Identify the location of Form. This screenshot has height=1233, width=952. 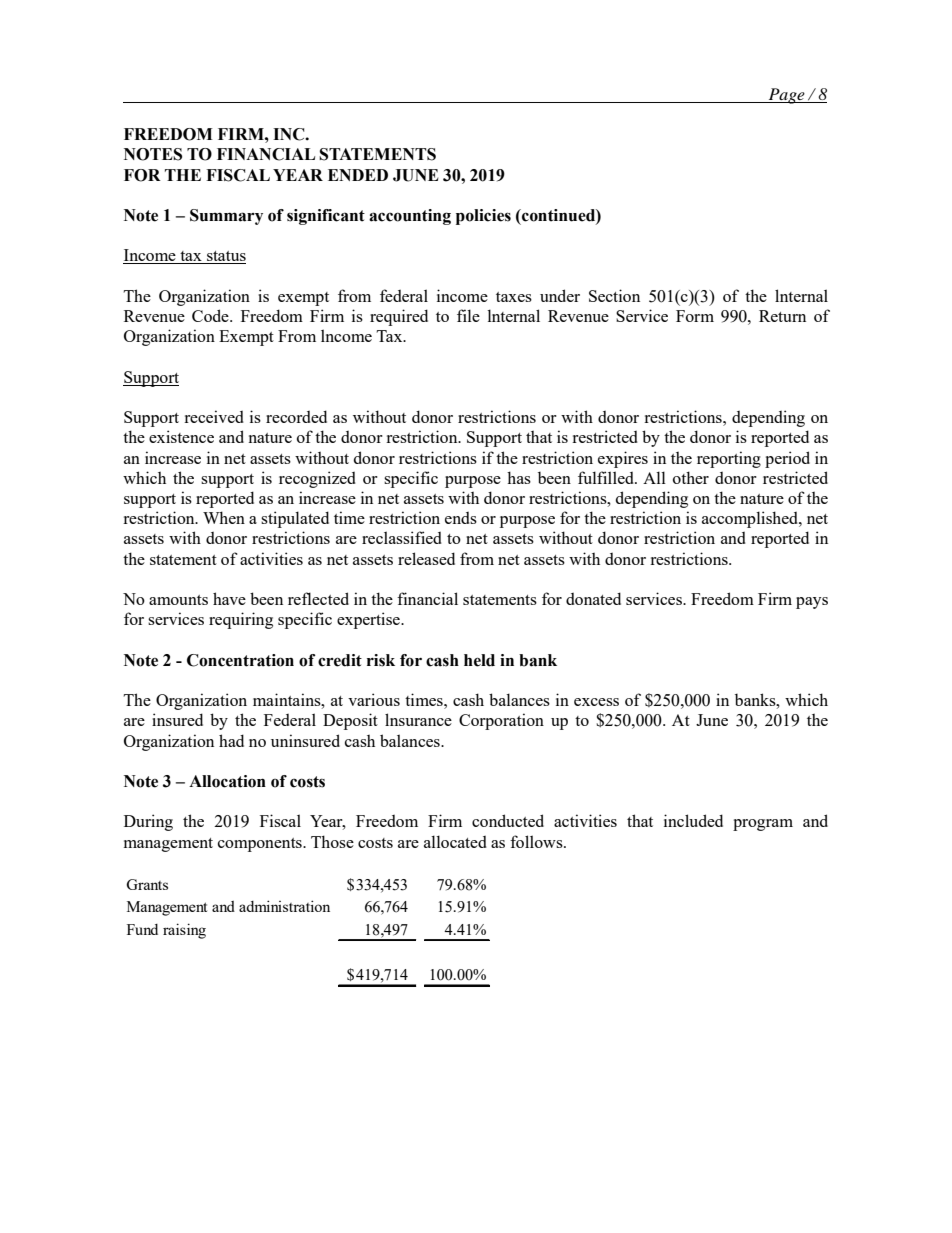
(695, 316).
